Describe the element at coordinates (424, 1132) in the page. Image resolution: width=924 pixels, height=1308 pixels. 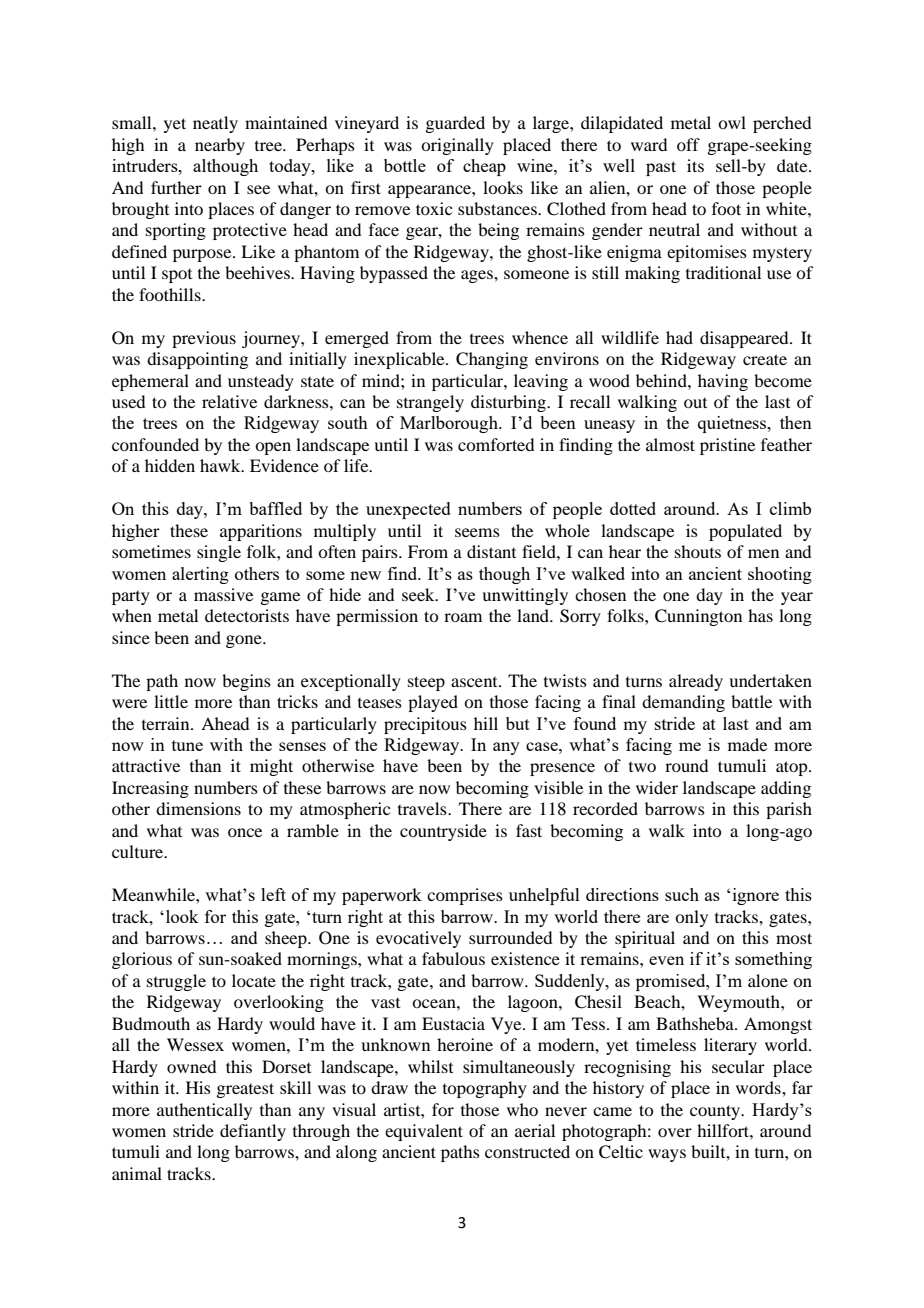
I see `equivalent` at that location.
